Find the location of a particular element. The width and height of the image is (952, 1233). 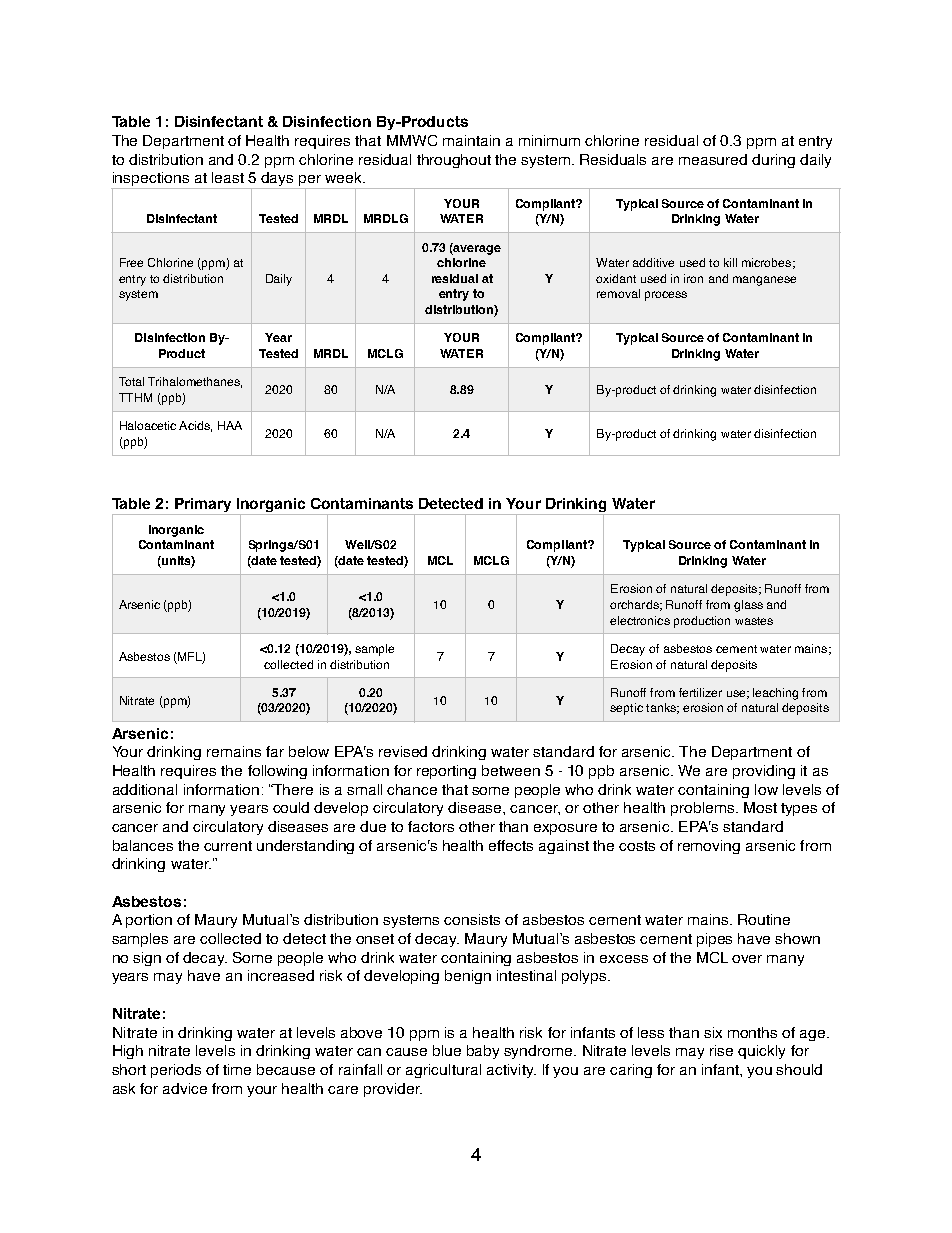

removing is located at coordinates (709, 847).
